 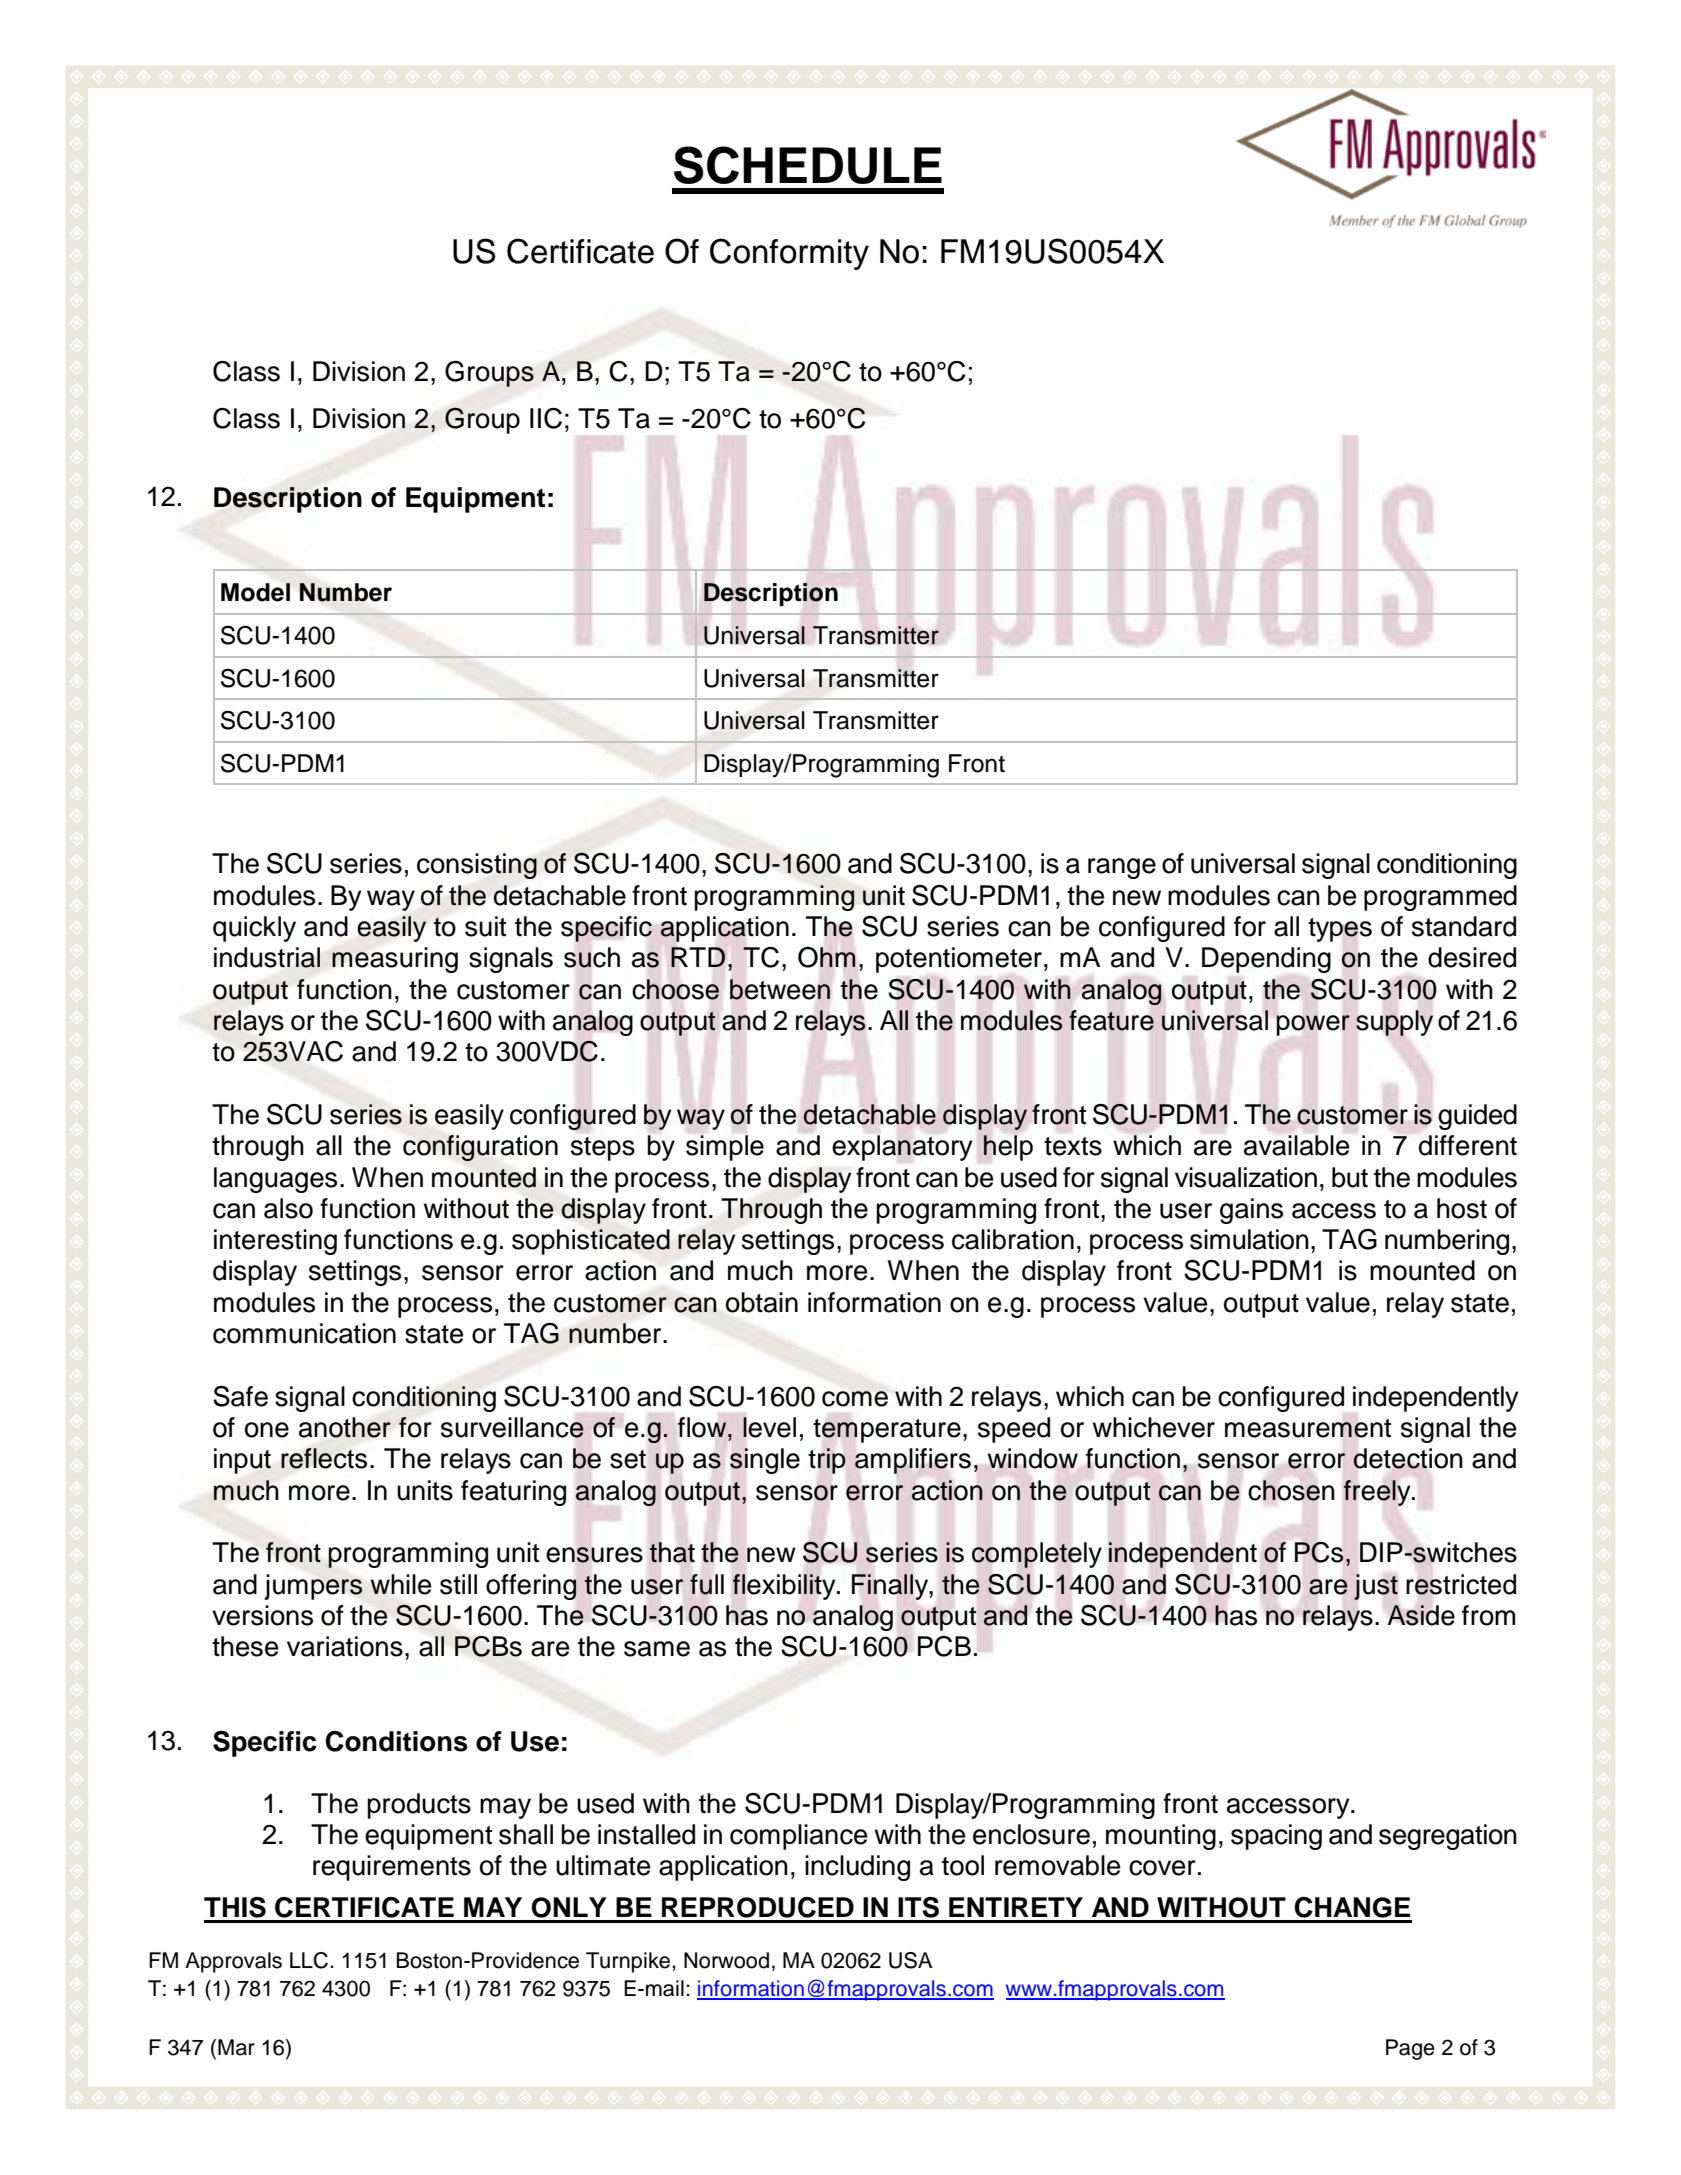 What do you see at coordinates (1297, 1145) in the screenshot?
I see `available` at bounding box center [1297, 1145].
